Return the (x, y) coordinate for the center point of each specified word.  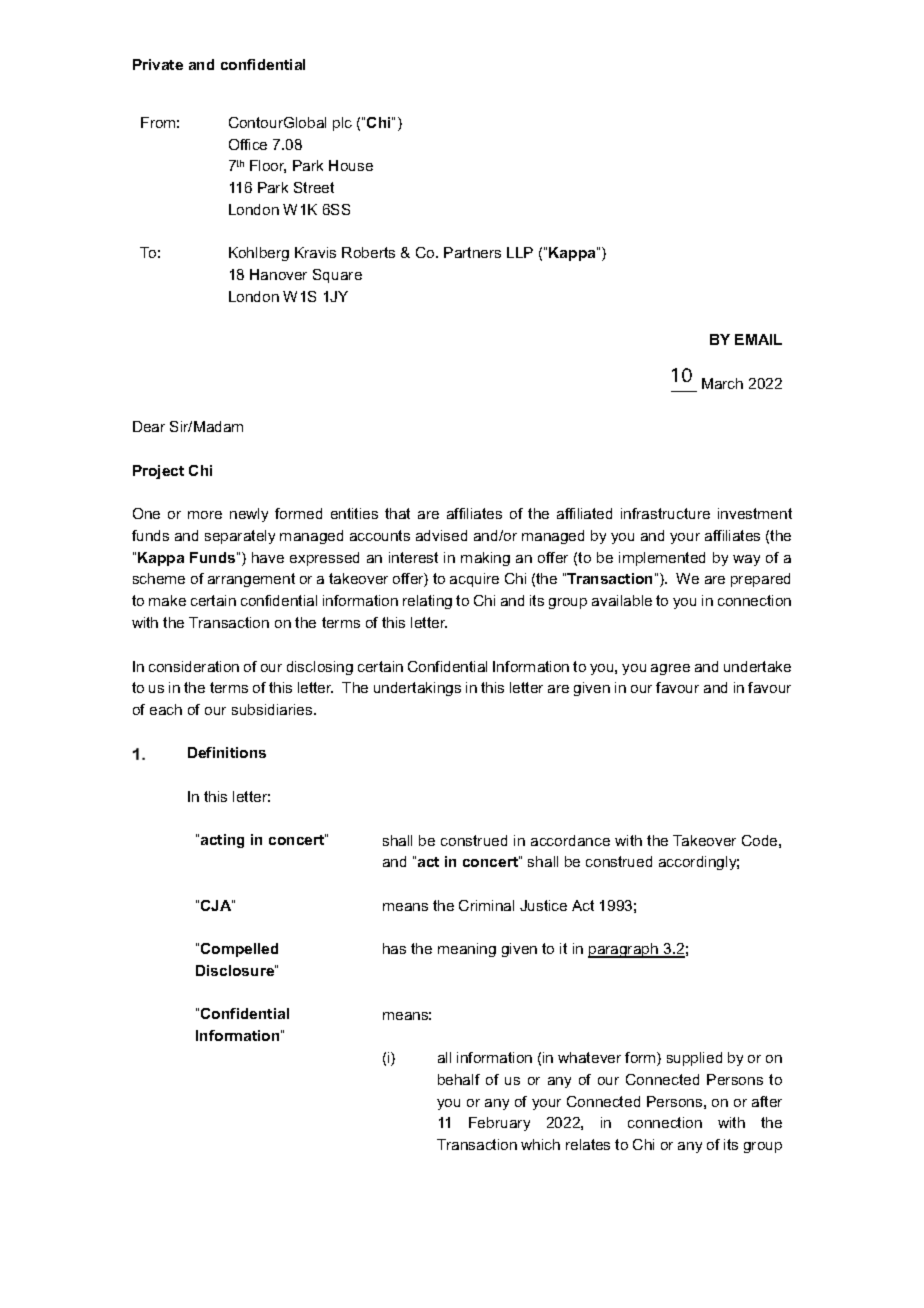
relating (427, 602)
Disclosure (236, 970)
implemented (662, 559)
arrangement (251, 580)
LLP (520, 252)
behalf (459, 1079)
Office (248, 144)
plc (342, 124)
